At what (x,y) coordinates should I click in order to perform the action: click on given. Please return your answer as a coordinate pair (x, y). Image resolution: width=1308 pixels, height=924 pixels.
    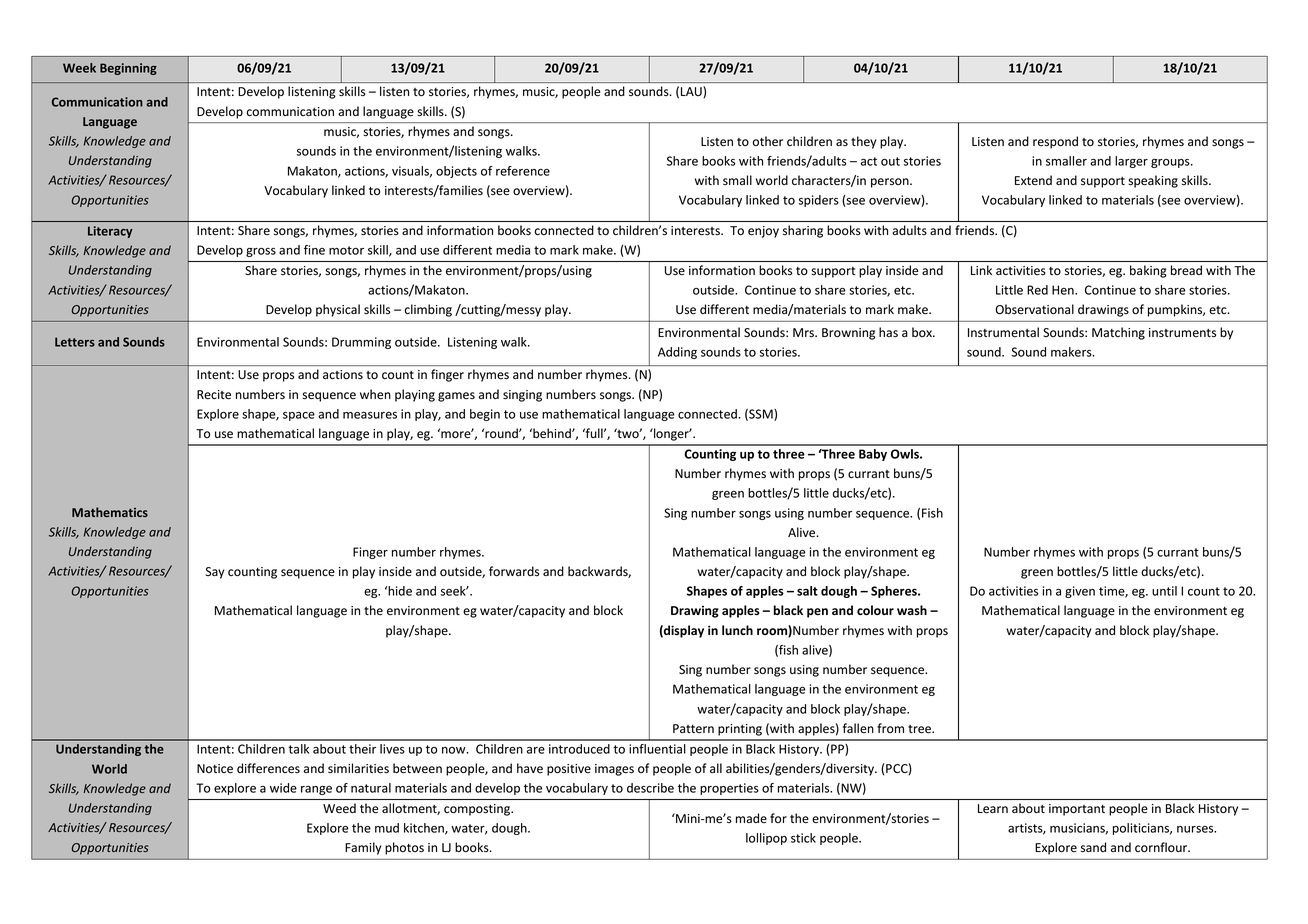
    Looking at the image, I should click on (1080, 592).
